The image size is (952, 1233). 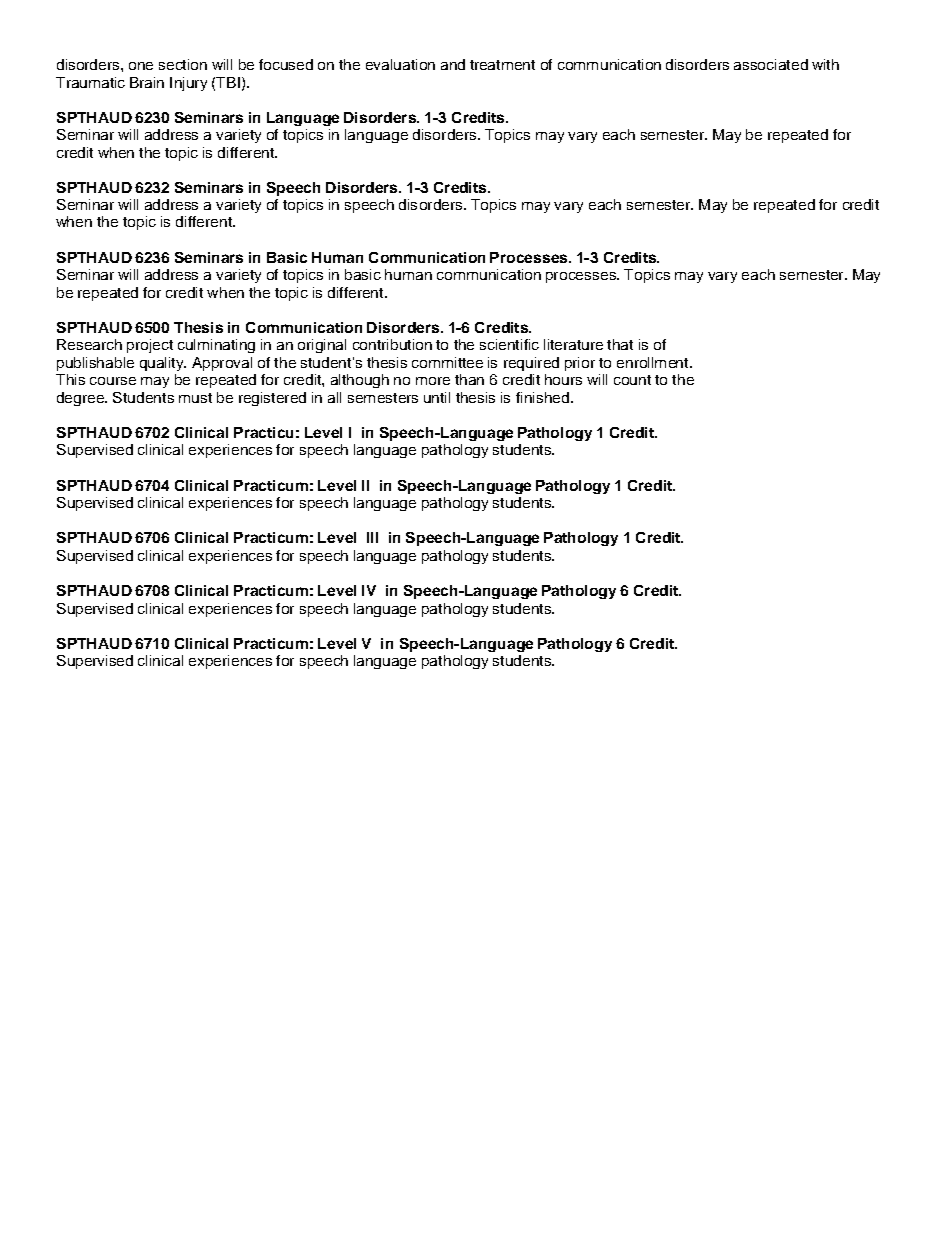 I want to click on enrollment, so click(x=654, y=362).
